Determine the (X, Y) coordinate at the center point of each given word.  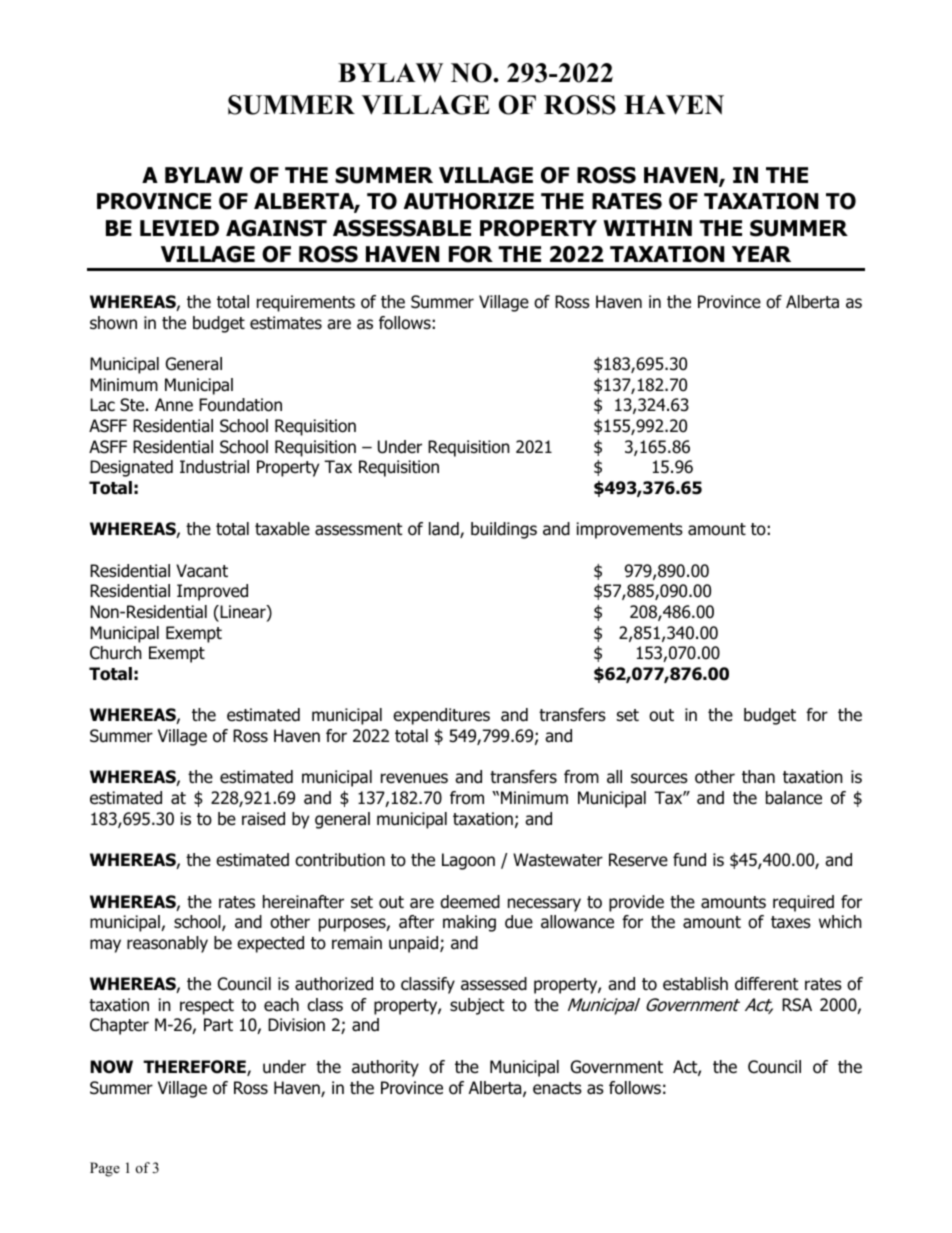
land (445, 530)
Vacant (202, 571)
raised (263, 819)
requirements (306, 303)
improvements (629, 530)
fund (689, 860)
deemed (470, 902)
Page (105, 1169)
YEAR (761, 254)
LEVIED (179, 228)
